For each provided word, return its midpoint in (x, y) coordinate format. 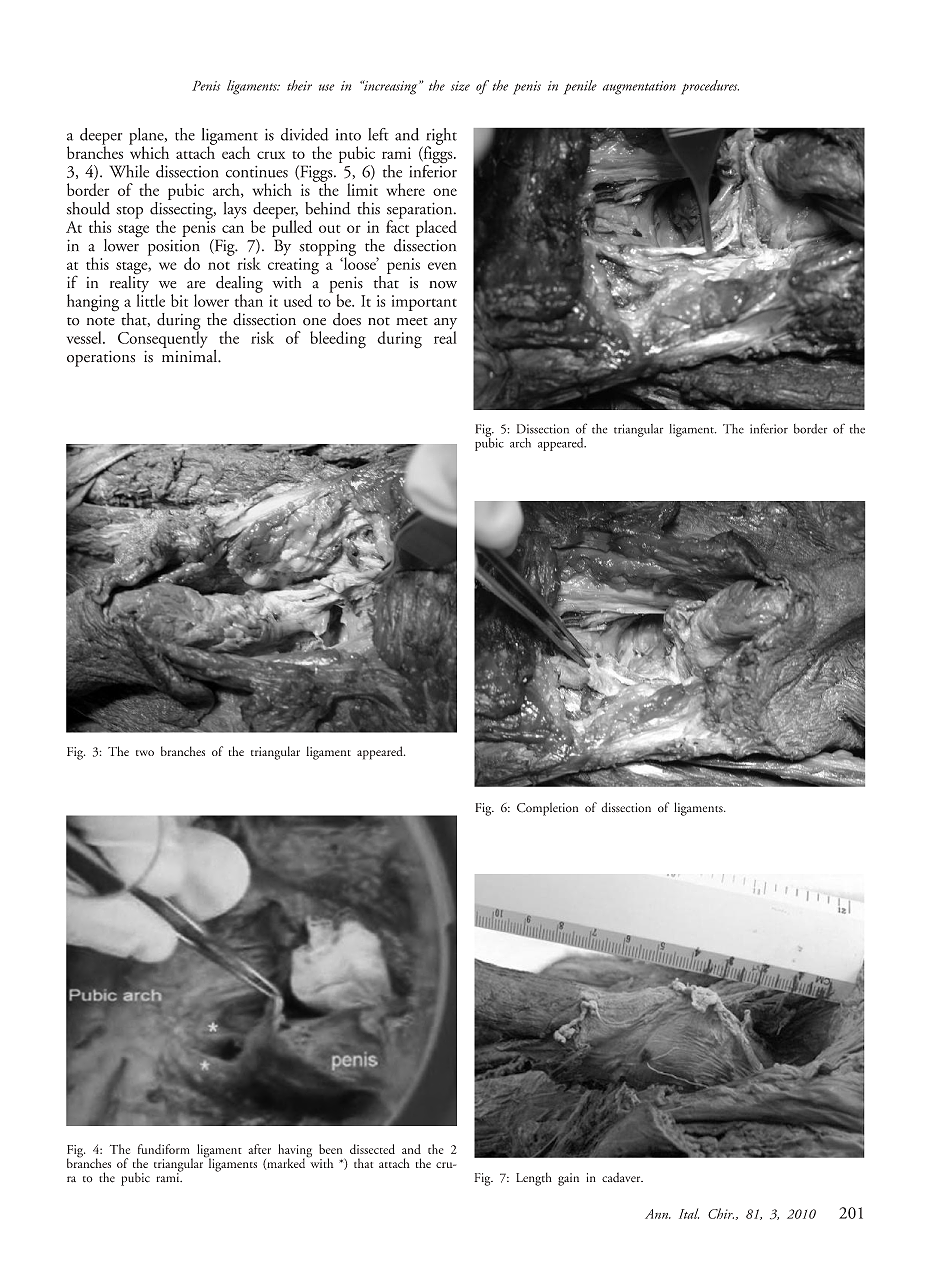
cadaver (622, 1177)
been (330, 1149)
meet (412, 321)
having (295, 1152)
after (259, 1149)
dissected (372, 1149)
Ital (689, 1213)
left (378, 134)
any (445, 325)
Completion (547, 809)
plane (147, 137)
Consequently (162, 338)
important (424, 303)
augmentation (639, 88)
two (145, 753)
